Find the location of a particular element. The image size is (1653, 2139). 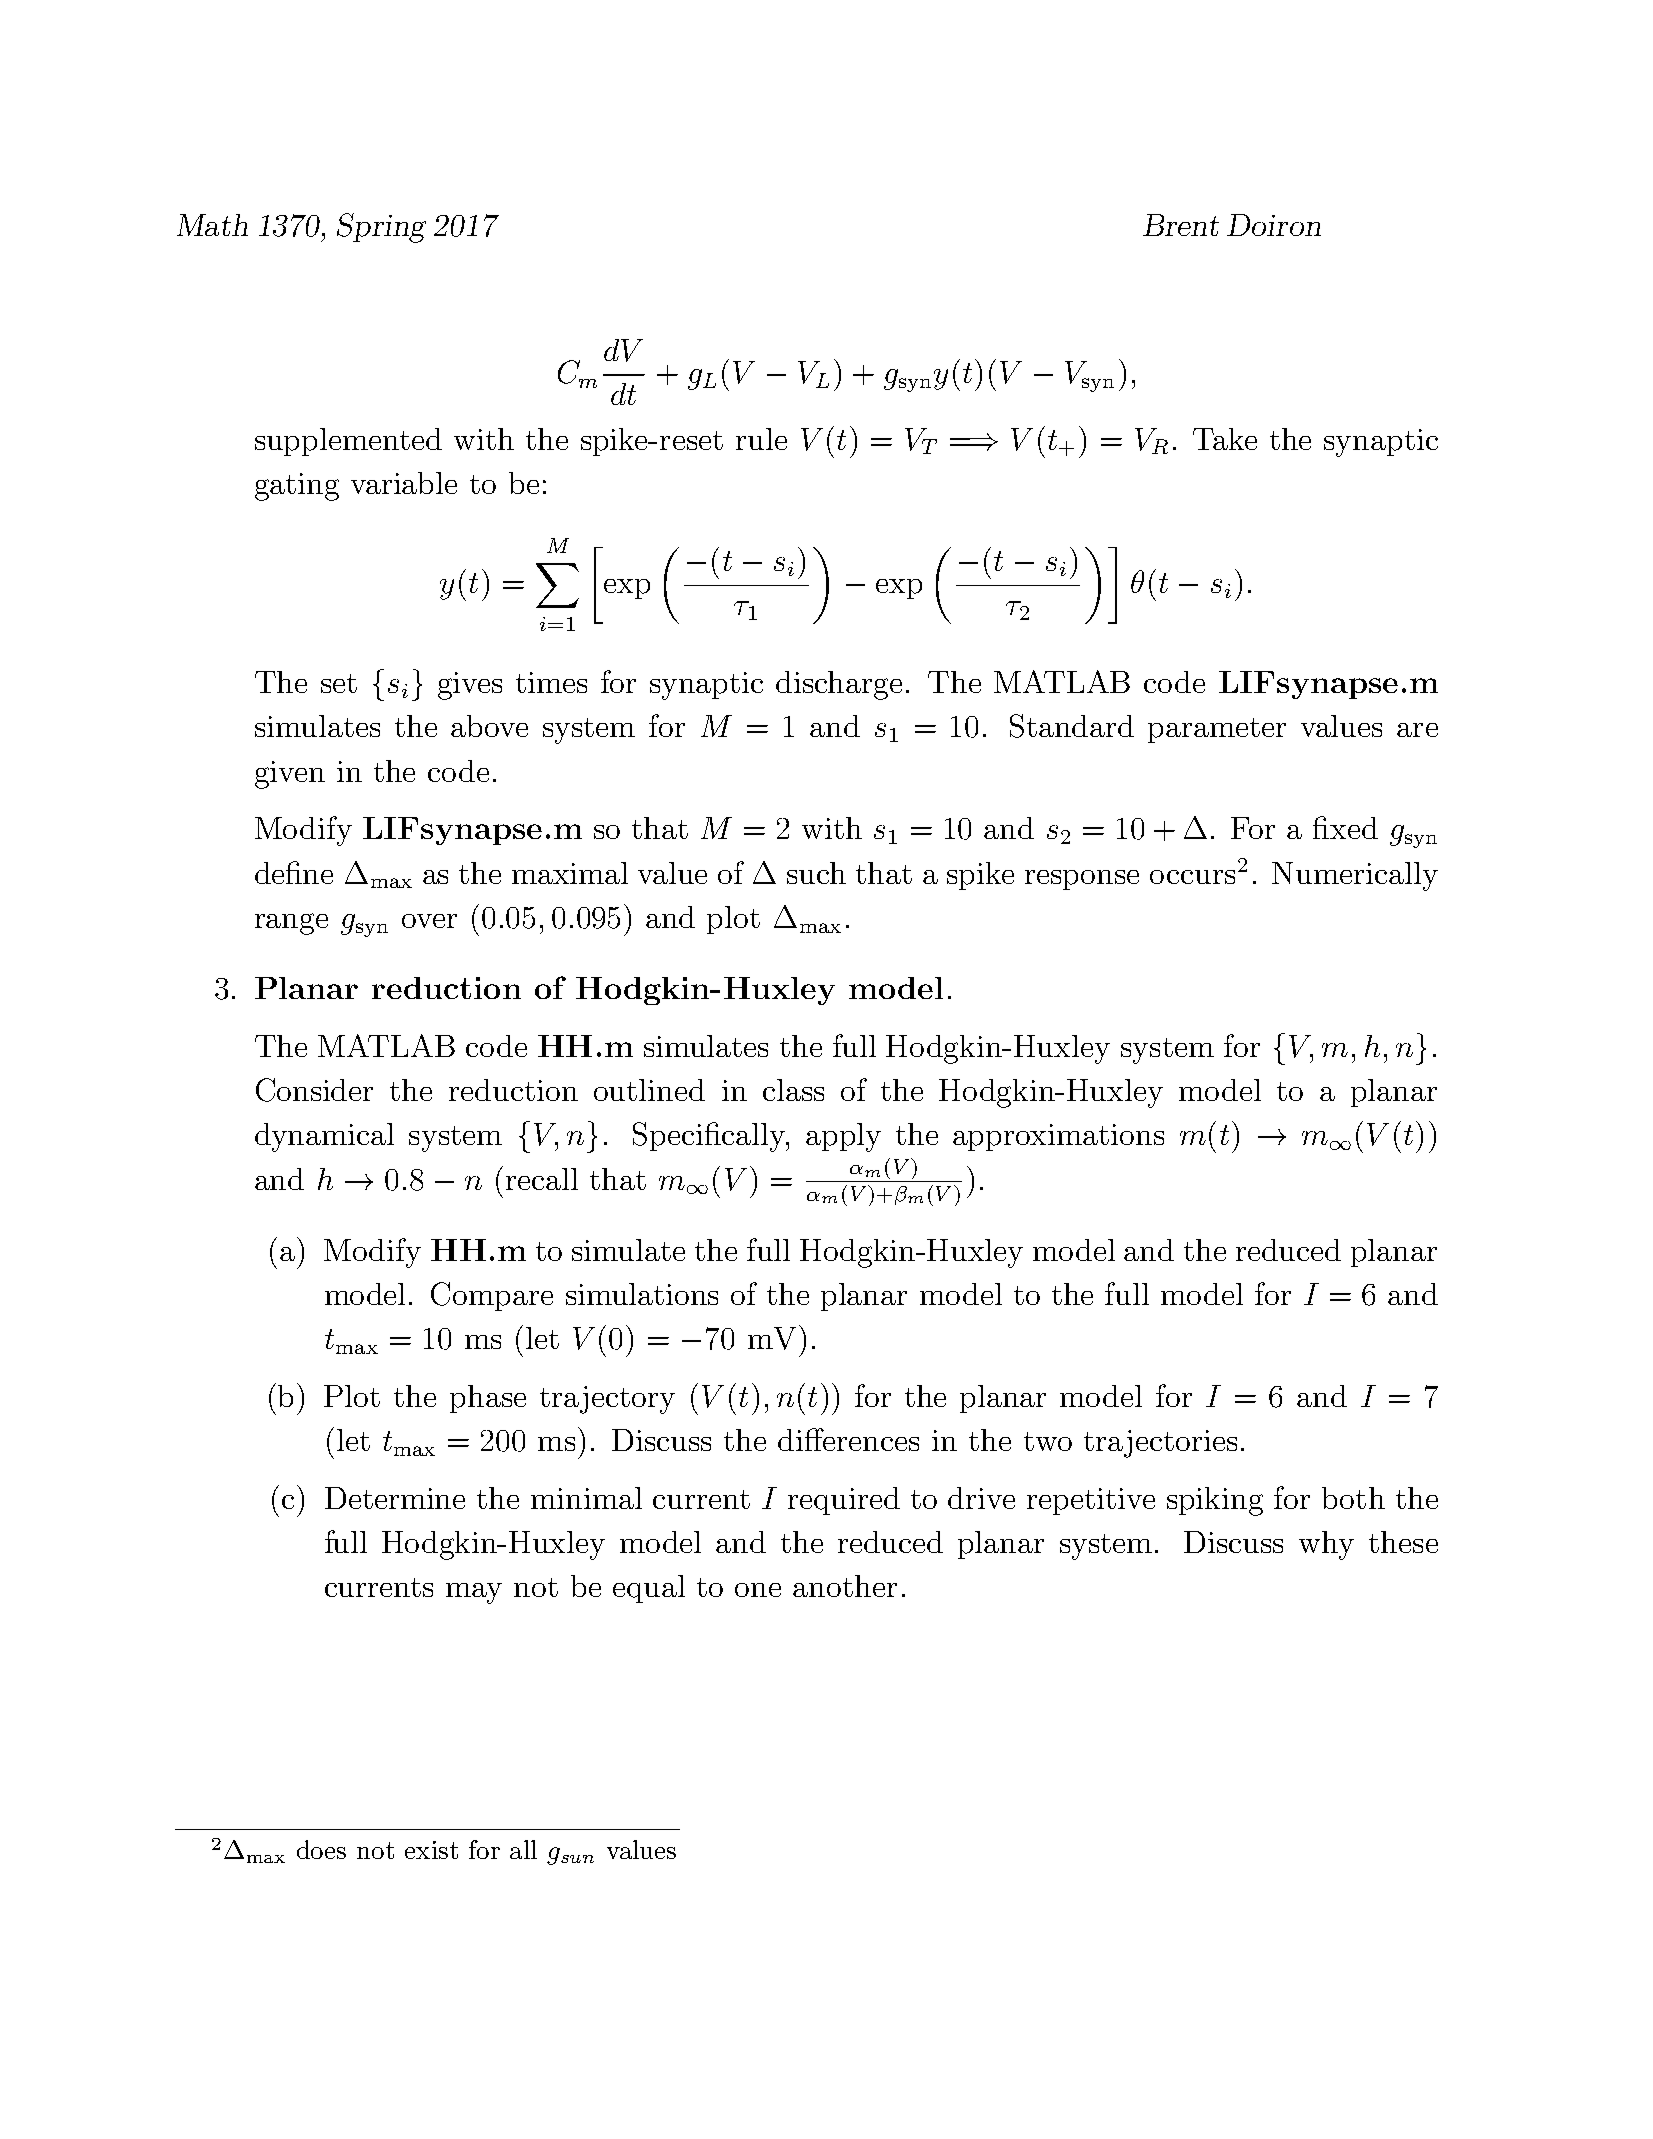

define is located at coordinates (294, 872).
